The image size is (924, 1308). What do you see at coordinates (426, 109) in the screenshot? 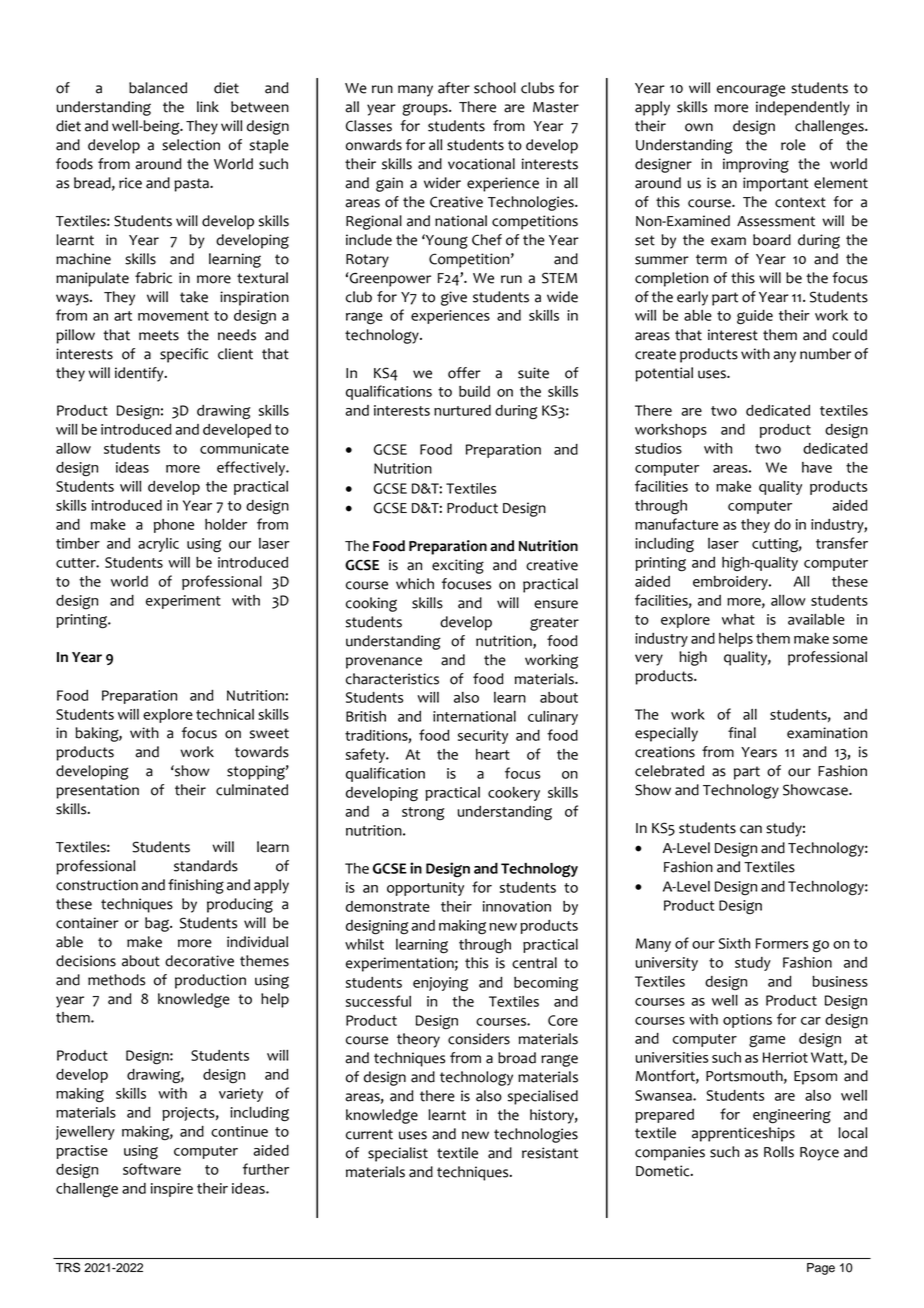
I see `groups` at bounding box center [426, 109].
